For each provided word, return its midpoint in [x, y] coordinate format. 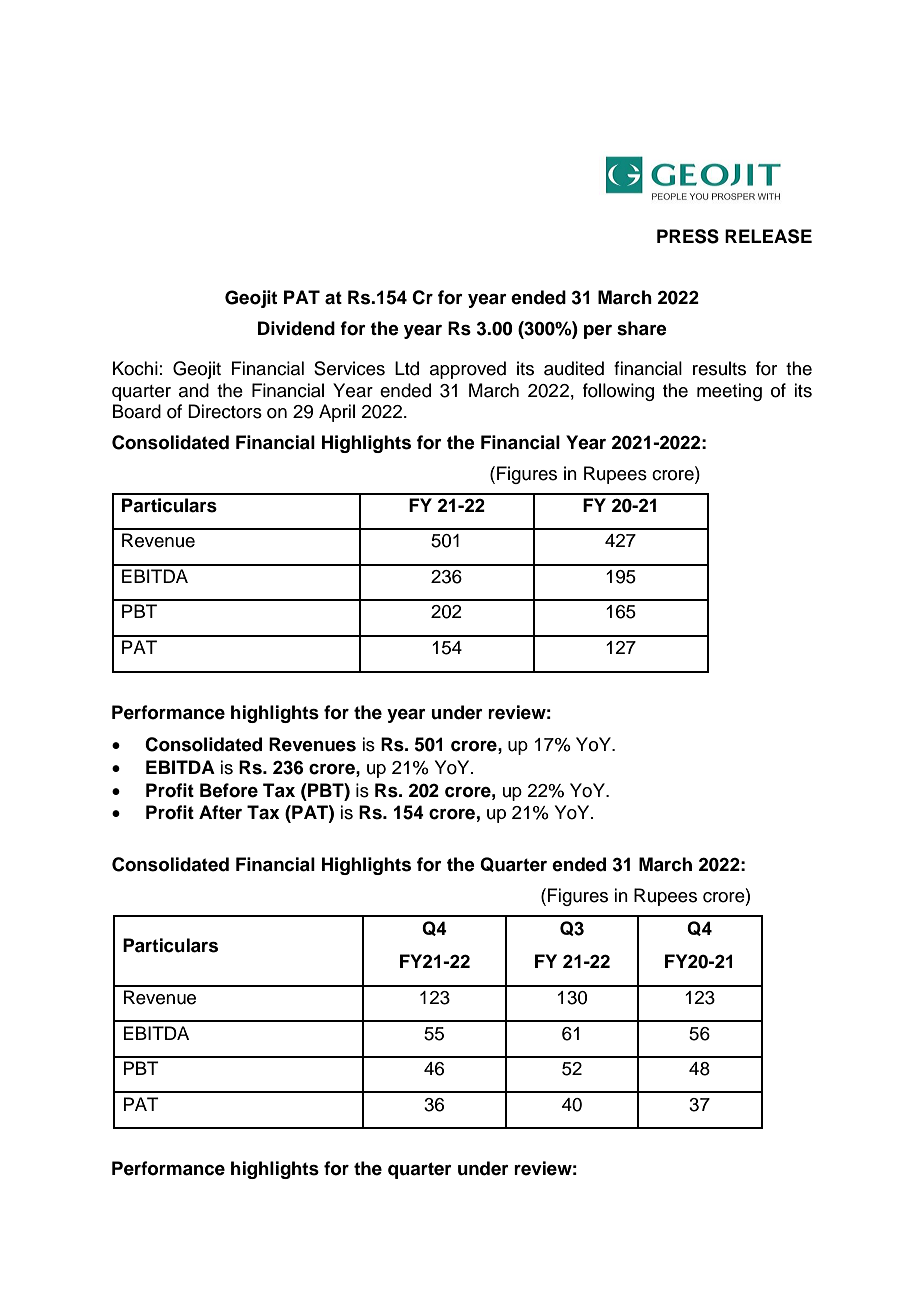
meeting [729, 392]
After [220, 812]
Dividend [296, 328]
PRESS [688, 236]
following [618, 392]
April [337, 413]
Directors [225, 411]
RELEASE [768, 236]
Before [229, 790]
